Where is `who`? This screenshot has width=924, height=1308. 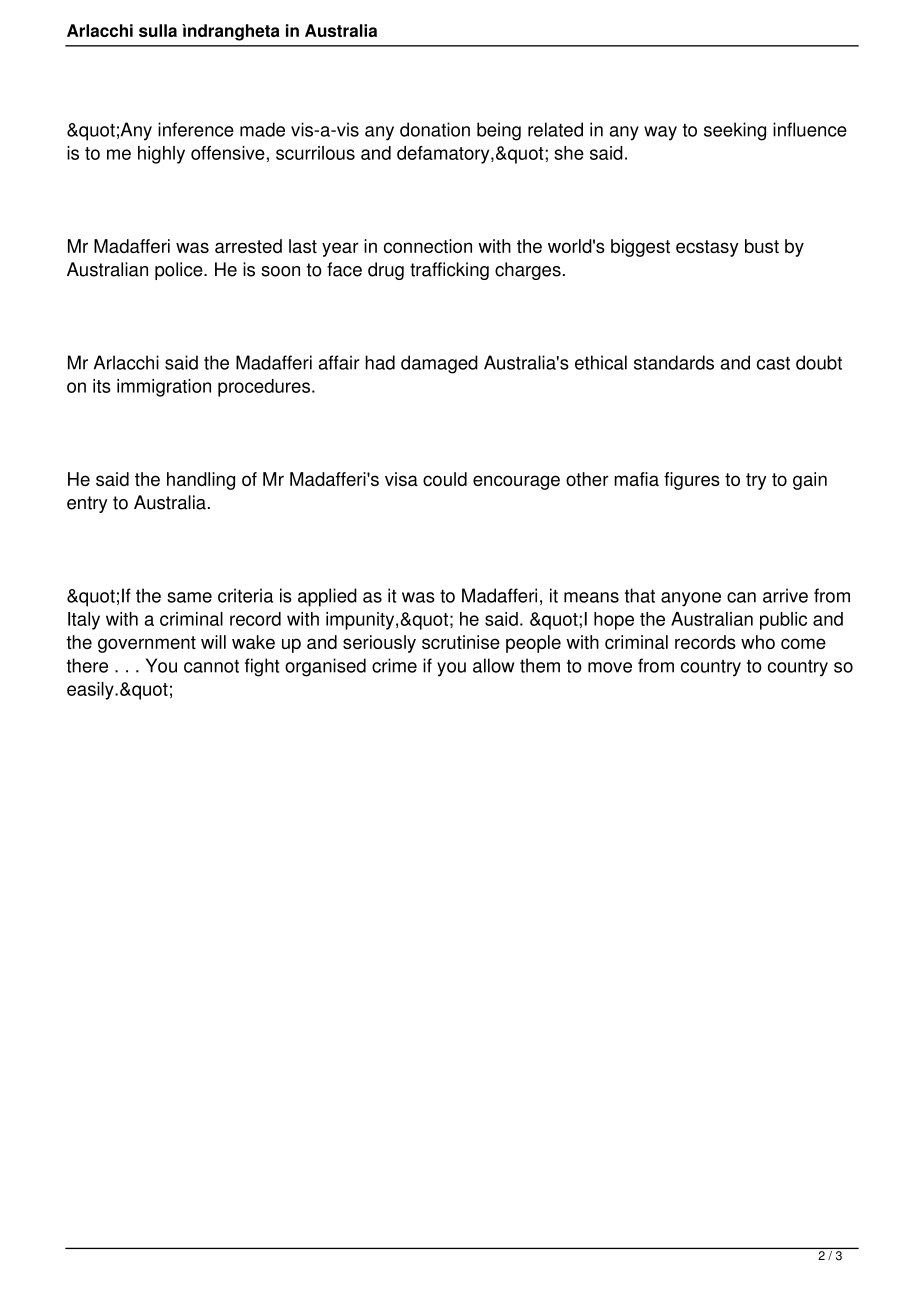 who is located at coordinates (758, 642).
